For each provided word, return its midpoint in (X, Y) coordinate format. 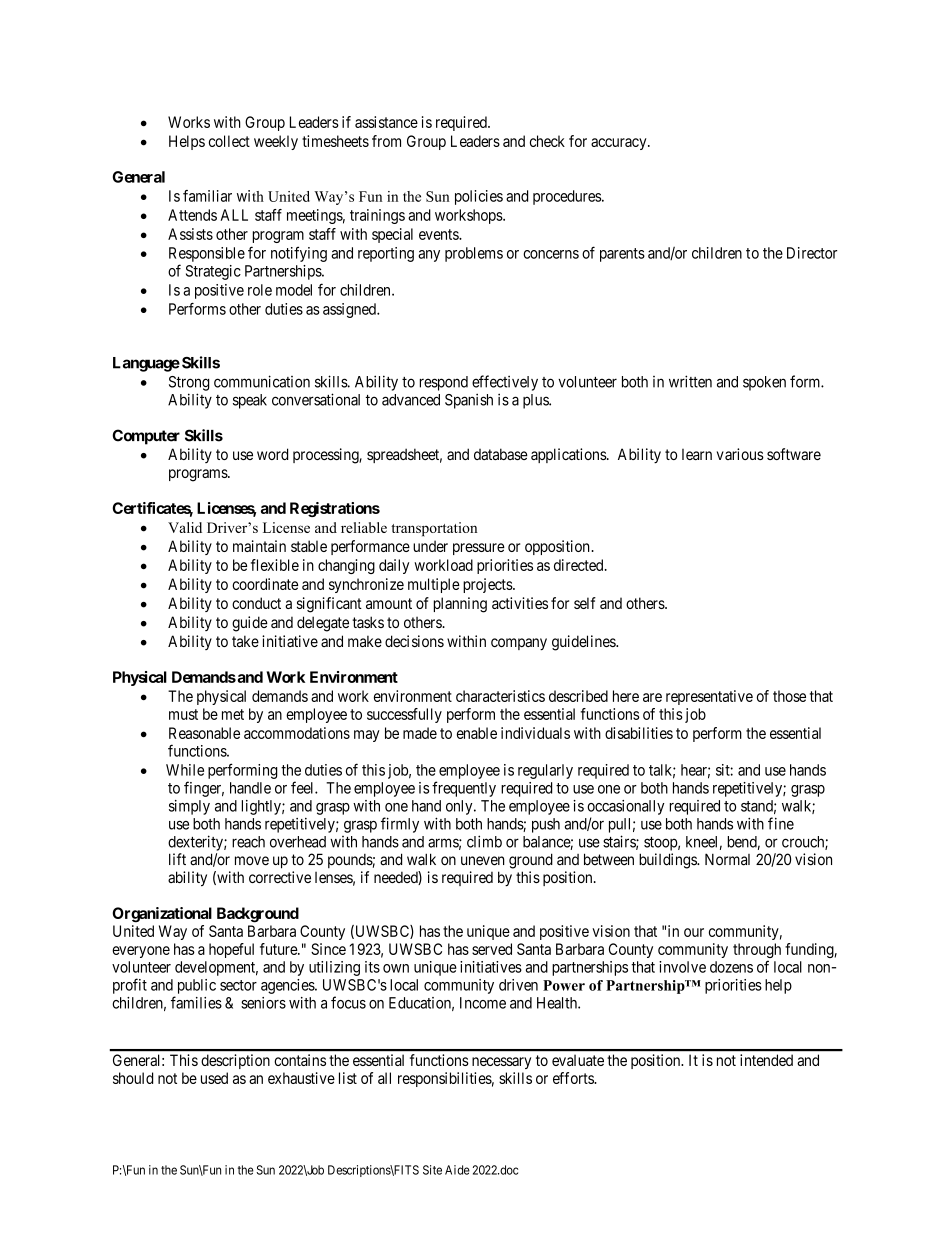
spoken (764, 383)
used (214, 1078)
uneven (483, 861)
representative (709, 697)
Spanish (469, 401)
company (519, 644)
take (245, 641)
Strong (189, 383)
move (252, 861)
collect (229, 141)
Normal (727, 859)
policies (479, 197)
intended (766, 1060)
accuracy (620, 144)
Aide (457, 1170)
